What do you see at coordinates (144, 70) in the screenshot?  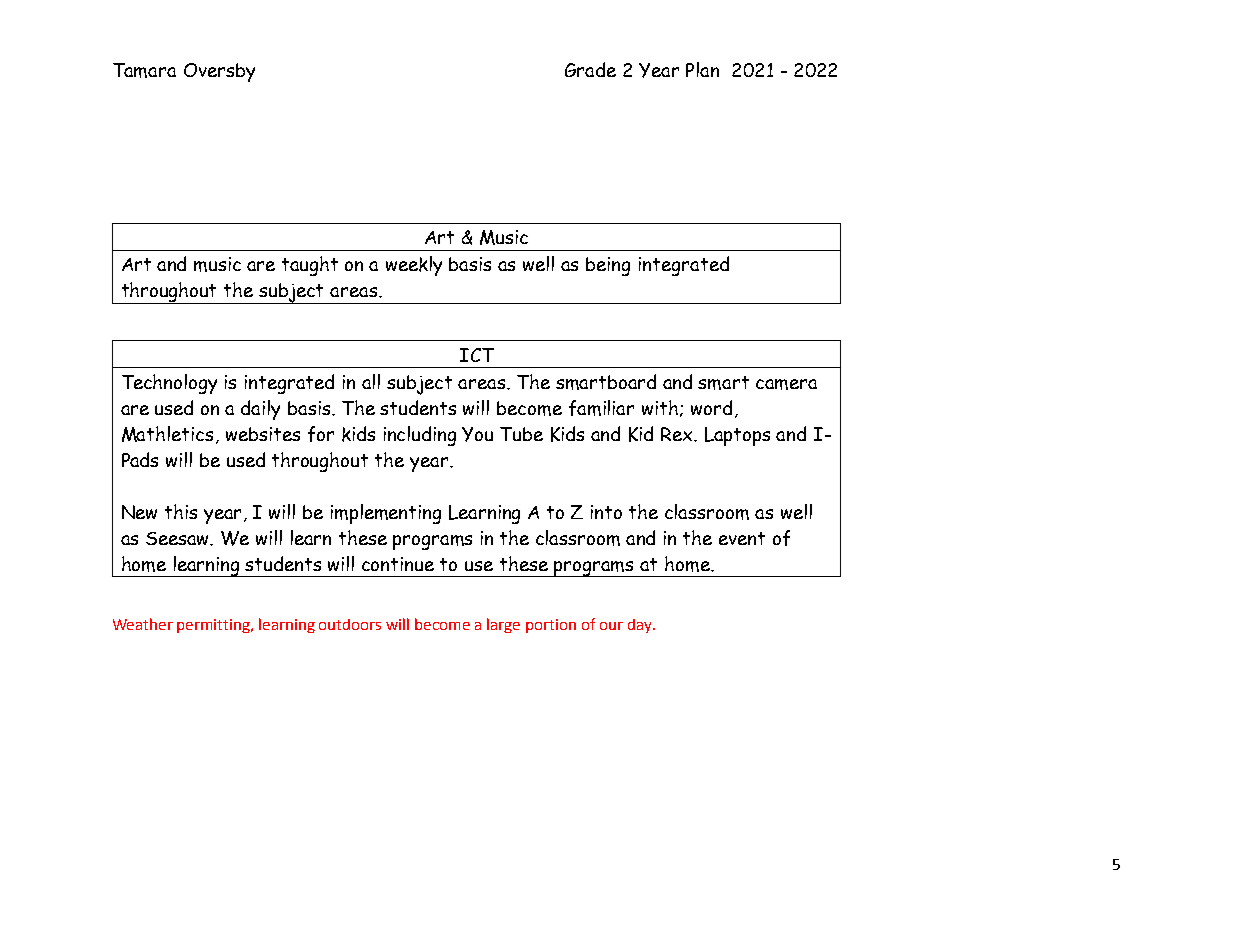 I see `Tamara` at bounding box center [144, 70].
